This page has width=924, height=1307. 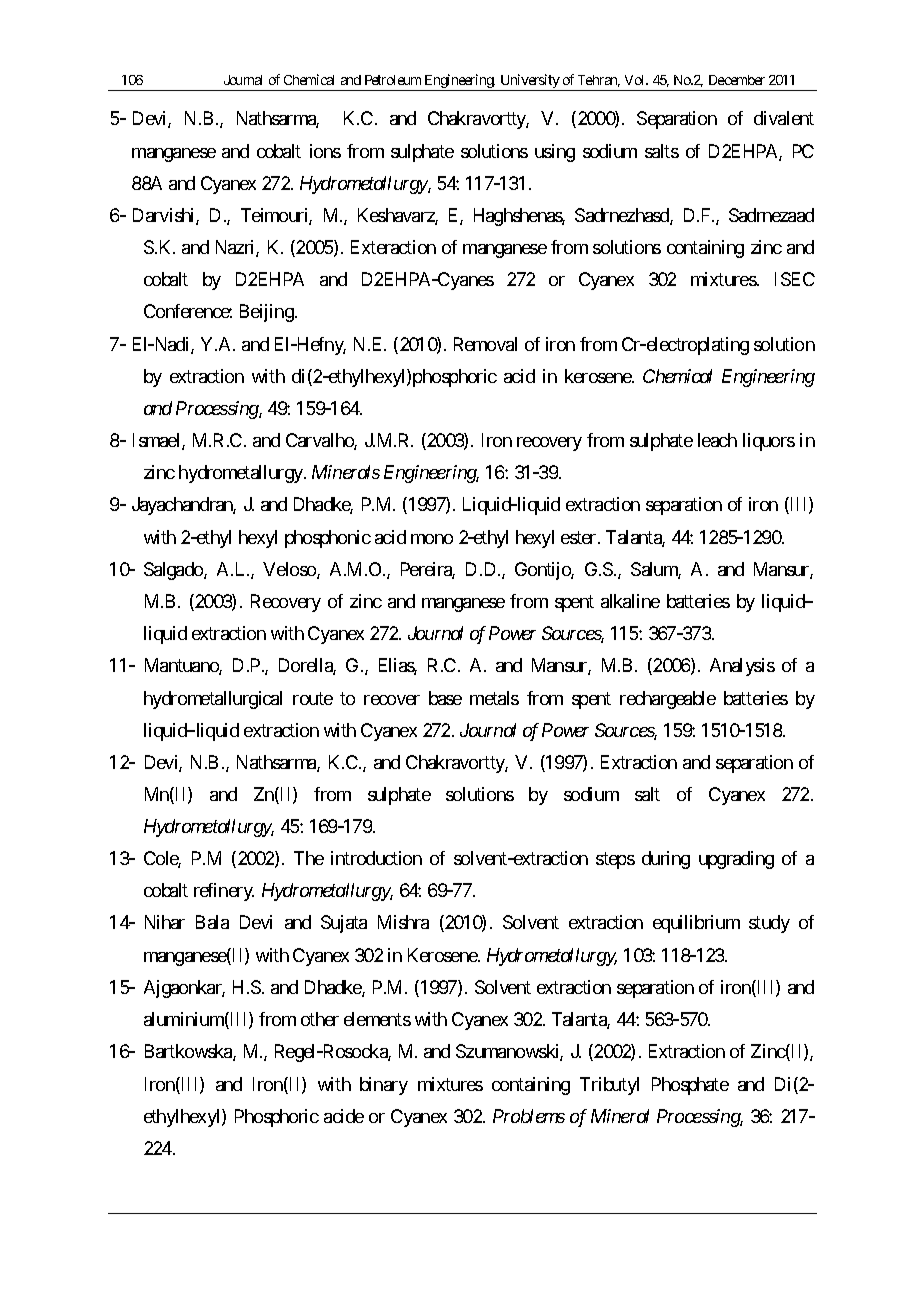 I want to click on Removal, so click(x=485, y=344).
